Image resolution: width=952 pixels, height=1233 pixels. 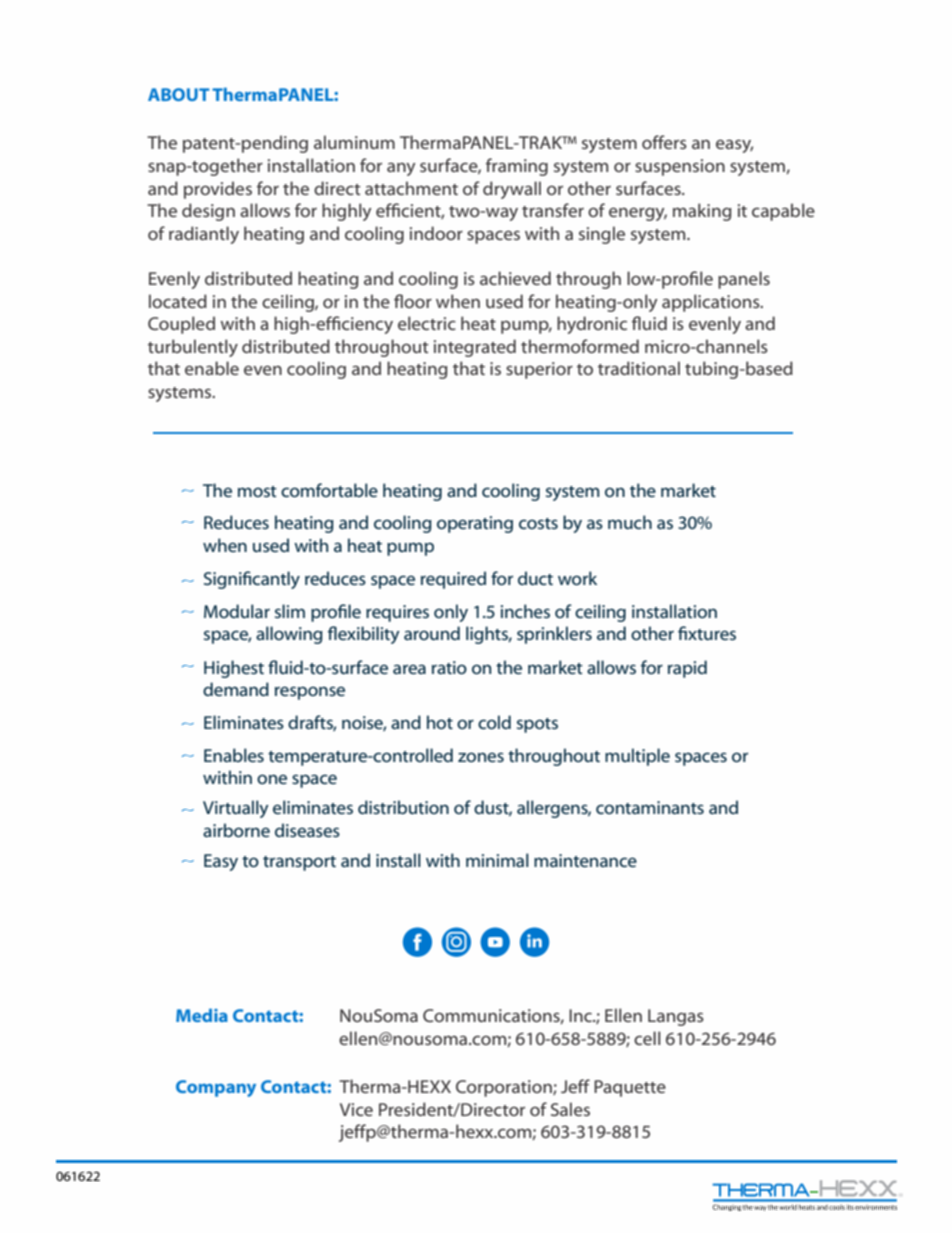 I want to click on cell, so click(x=647, y=1038).
